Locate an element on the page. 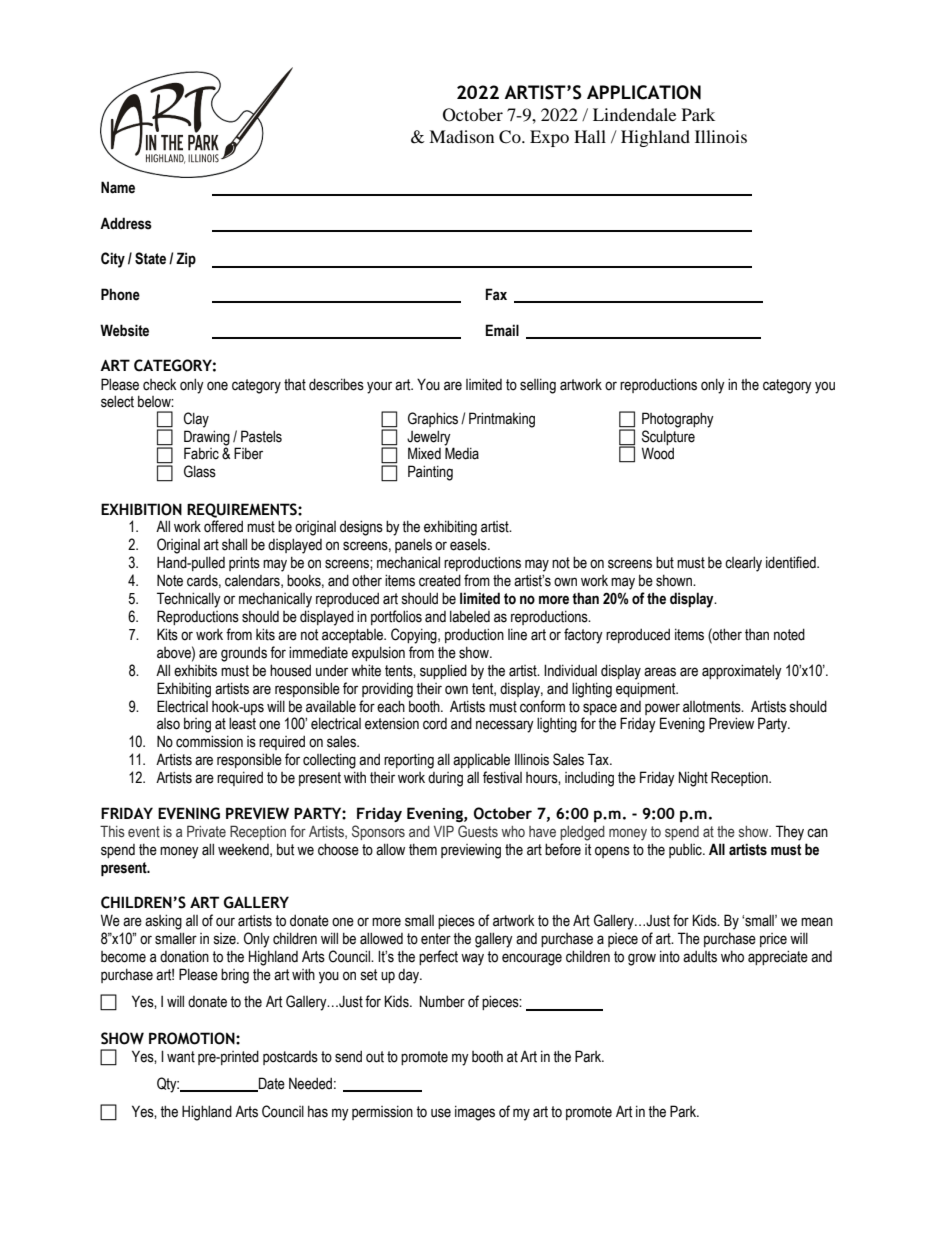 The width and height of the document is (952, 1233). APPLICATION is located at coordinates (644, 92).
